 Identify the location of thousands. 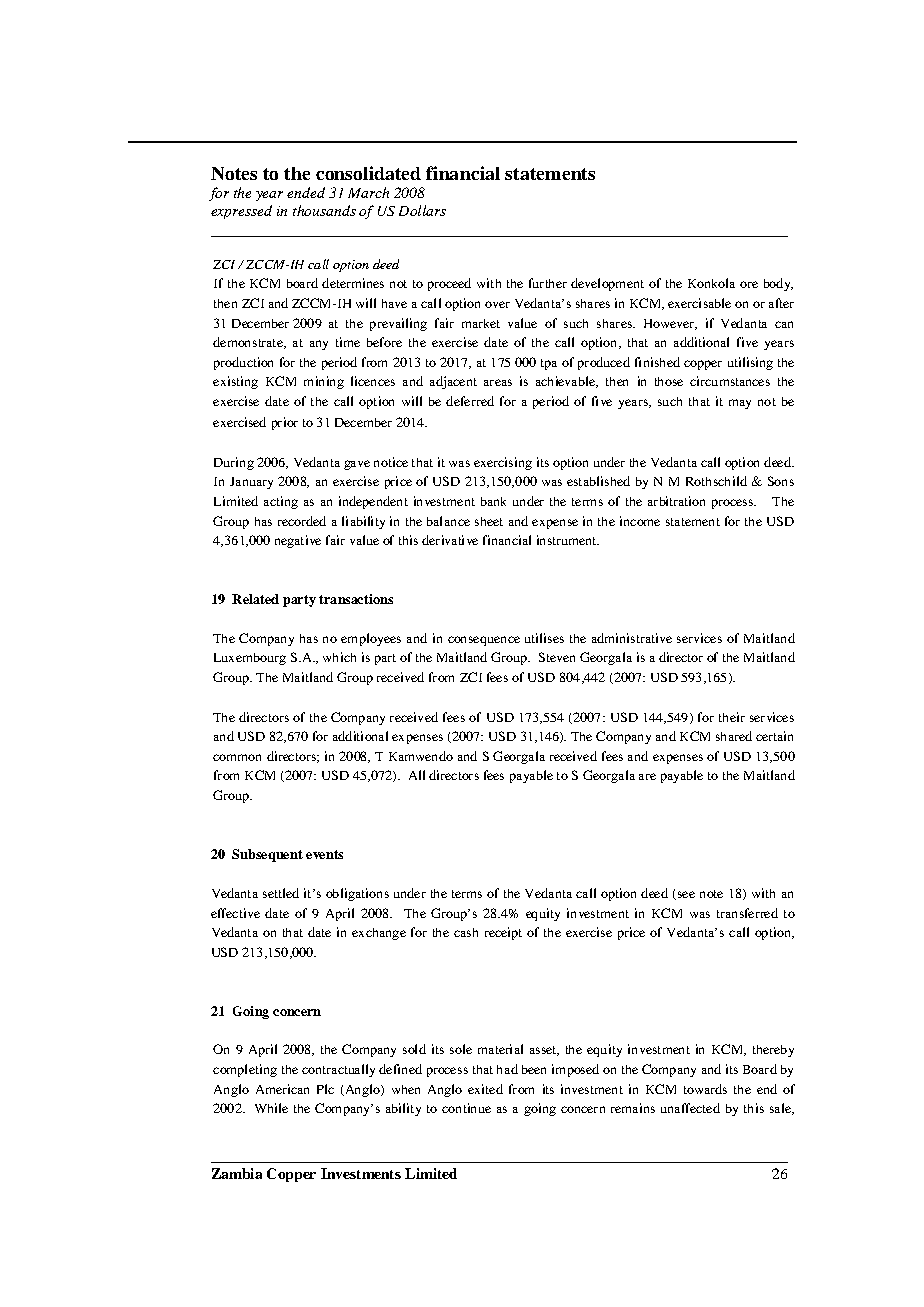
(324, 210).
